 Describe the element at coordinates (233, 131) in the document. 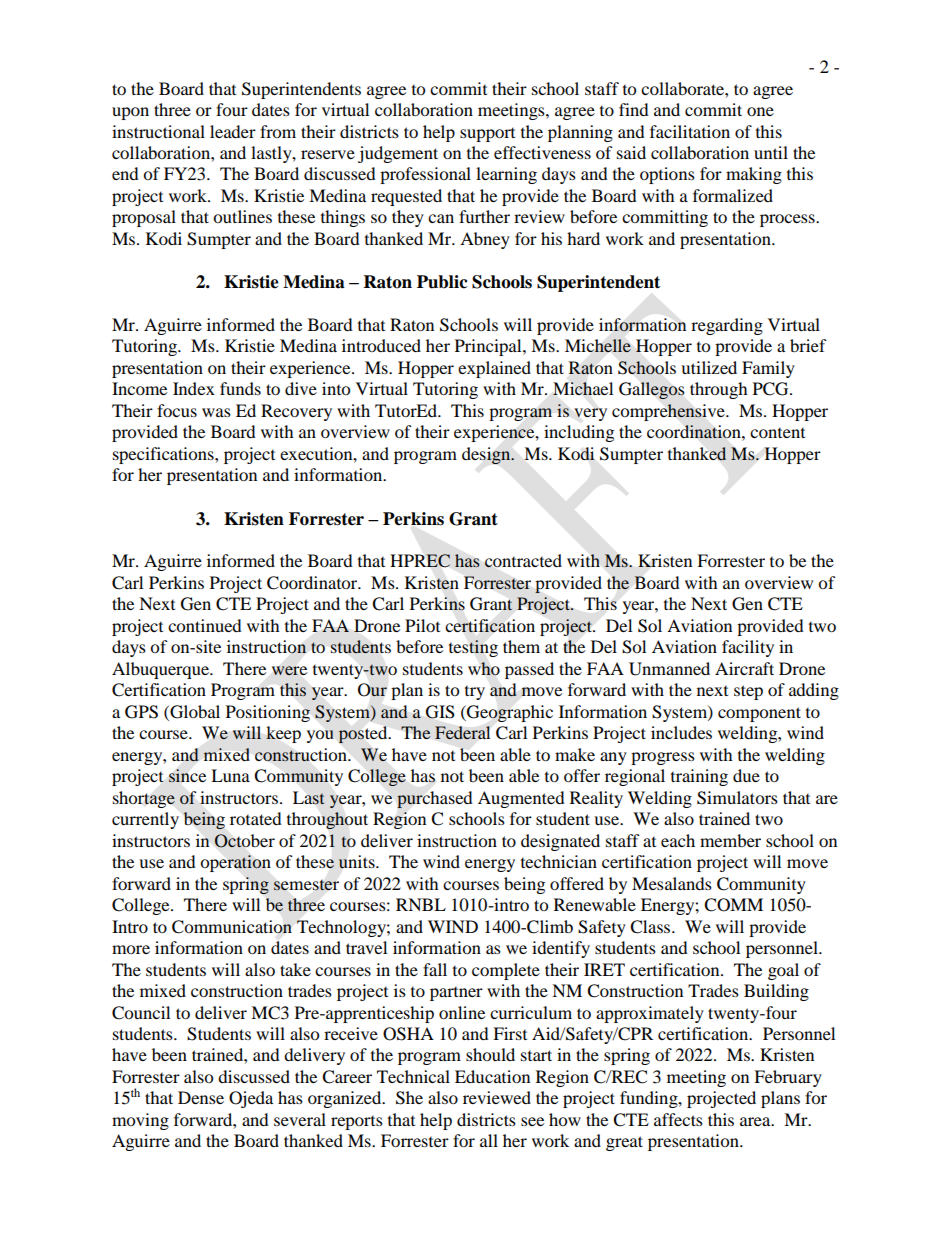

I see `leader` at that location.
